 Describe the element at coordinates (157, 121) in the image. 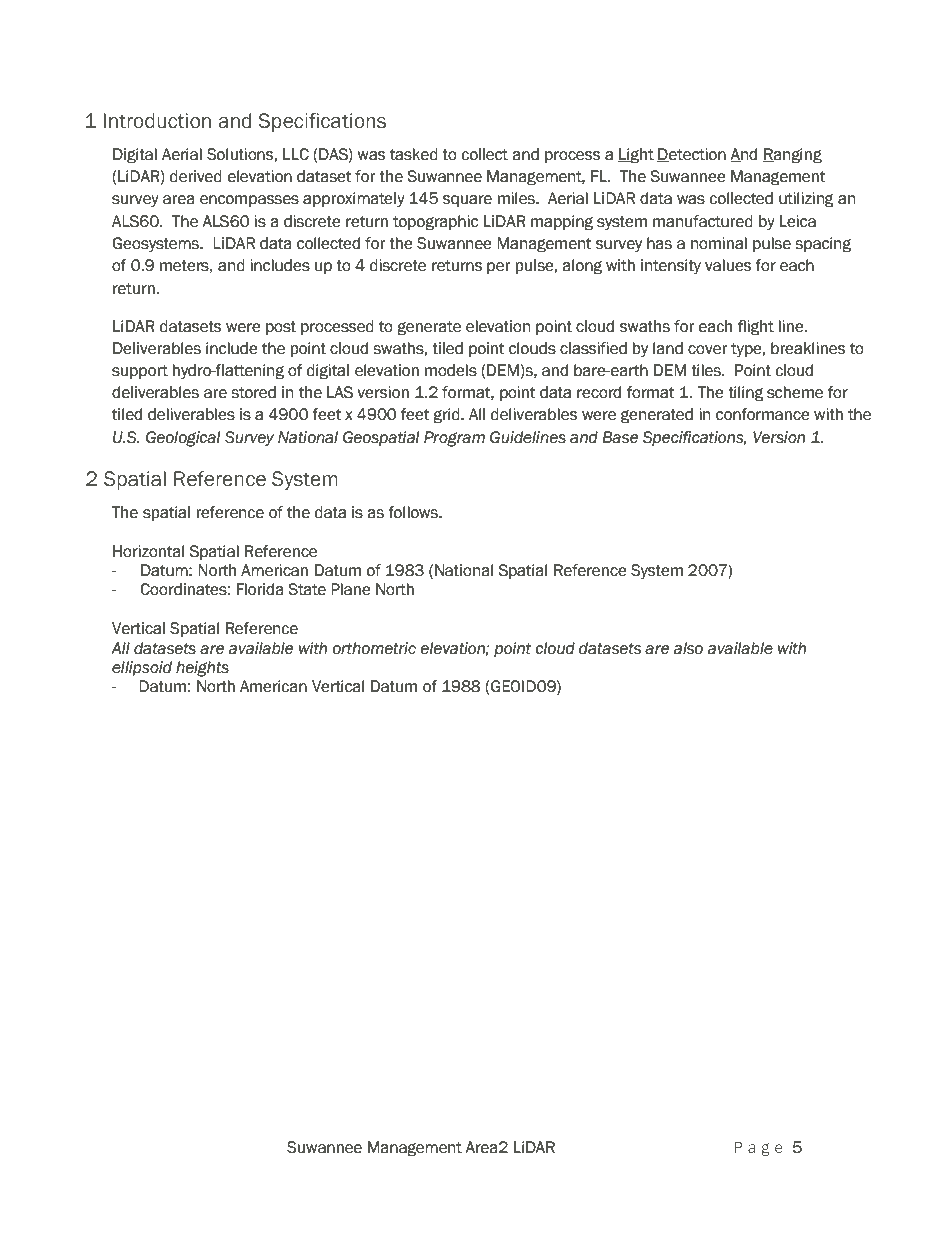

I see `Introduction` at that location.
